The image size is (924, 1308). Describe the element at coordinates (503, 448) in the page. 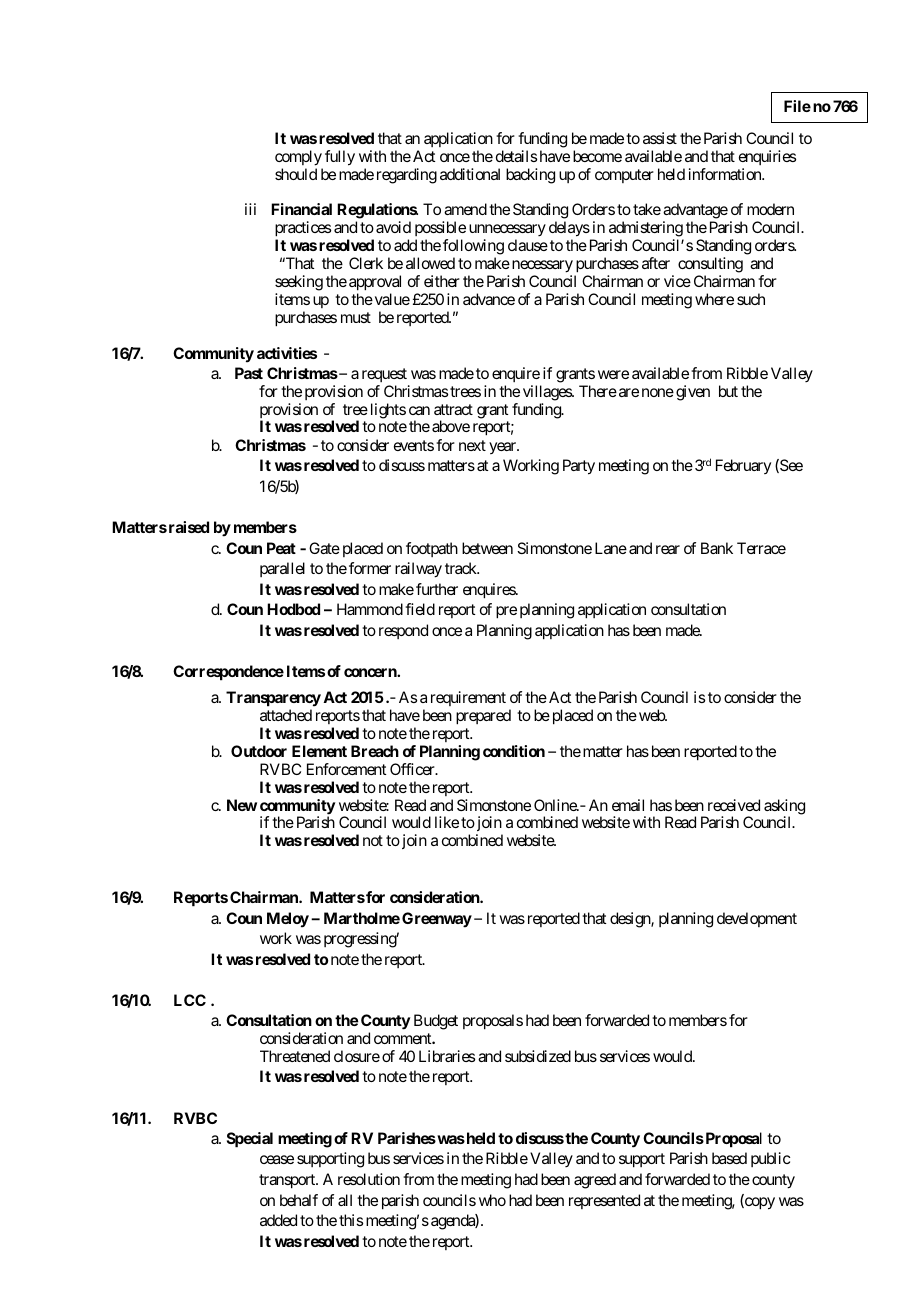

I see `year` at that location.
